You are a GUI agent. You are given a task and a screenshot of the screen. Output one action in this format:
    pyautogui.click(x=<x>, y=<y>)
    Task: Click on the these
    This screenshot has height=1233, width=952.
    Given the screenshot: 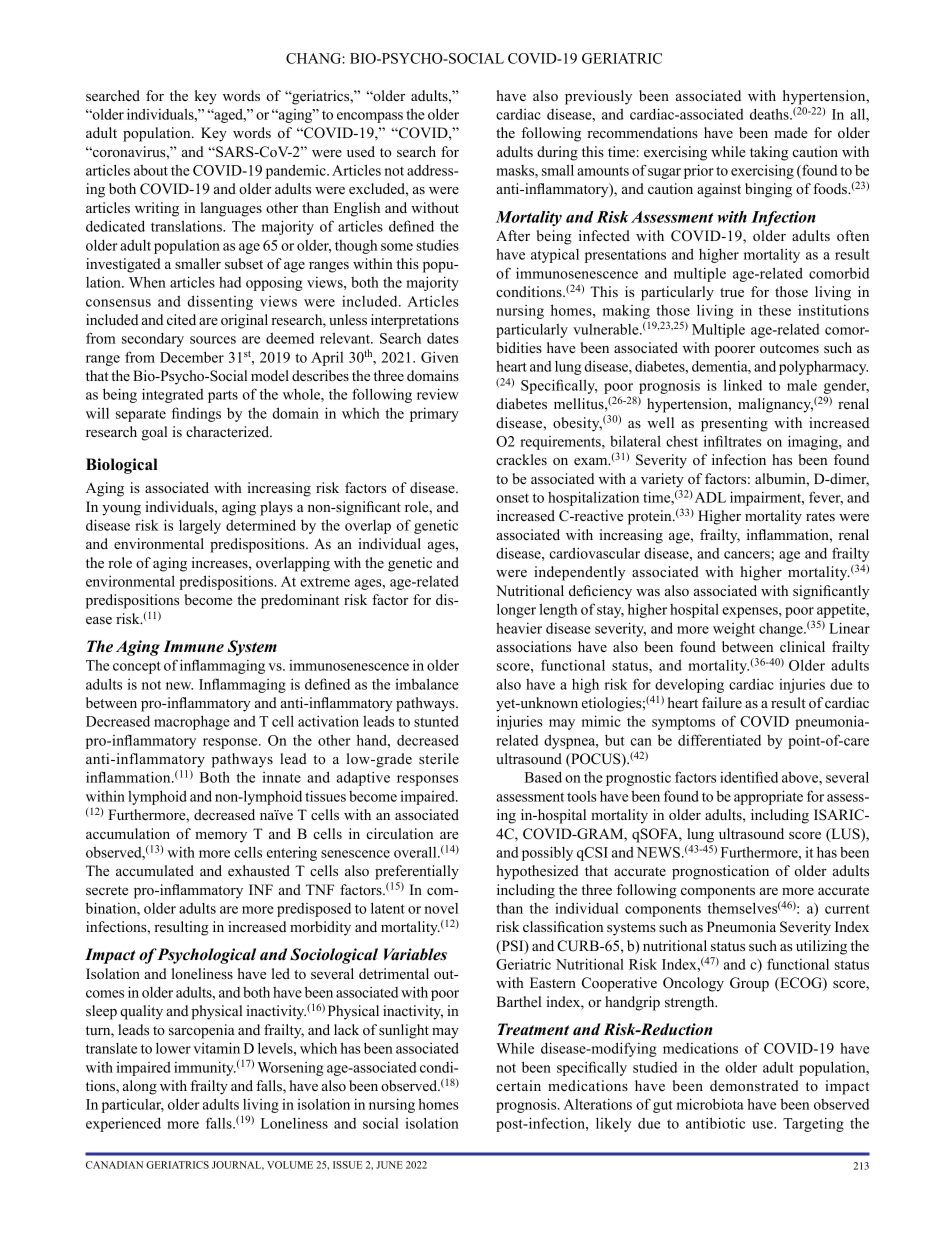 What is the action you would take?
    pyautogui.click(x=775, y=310)
